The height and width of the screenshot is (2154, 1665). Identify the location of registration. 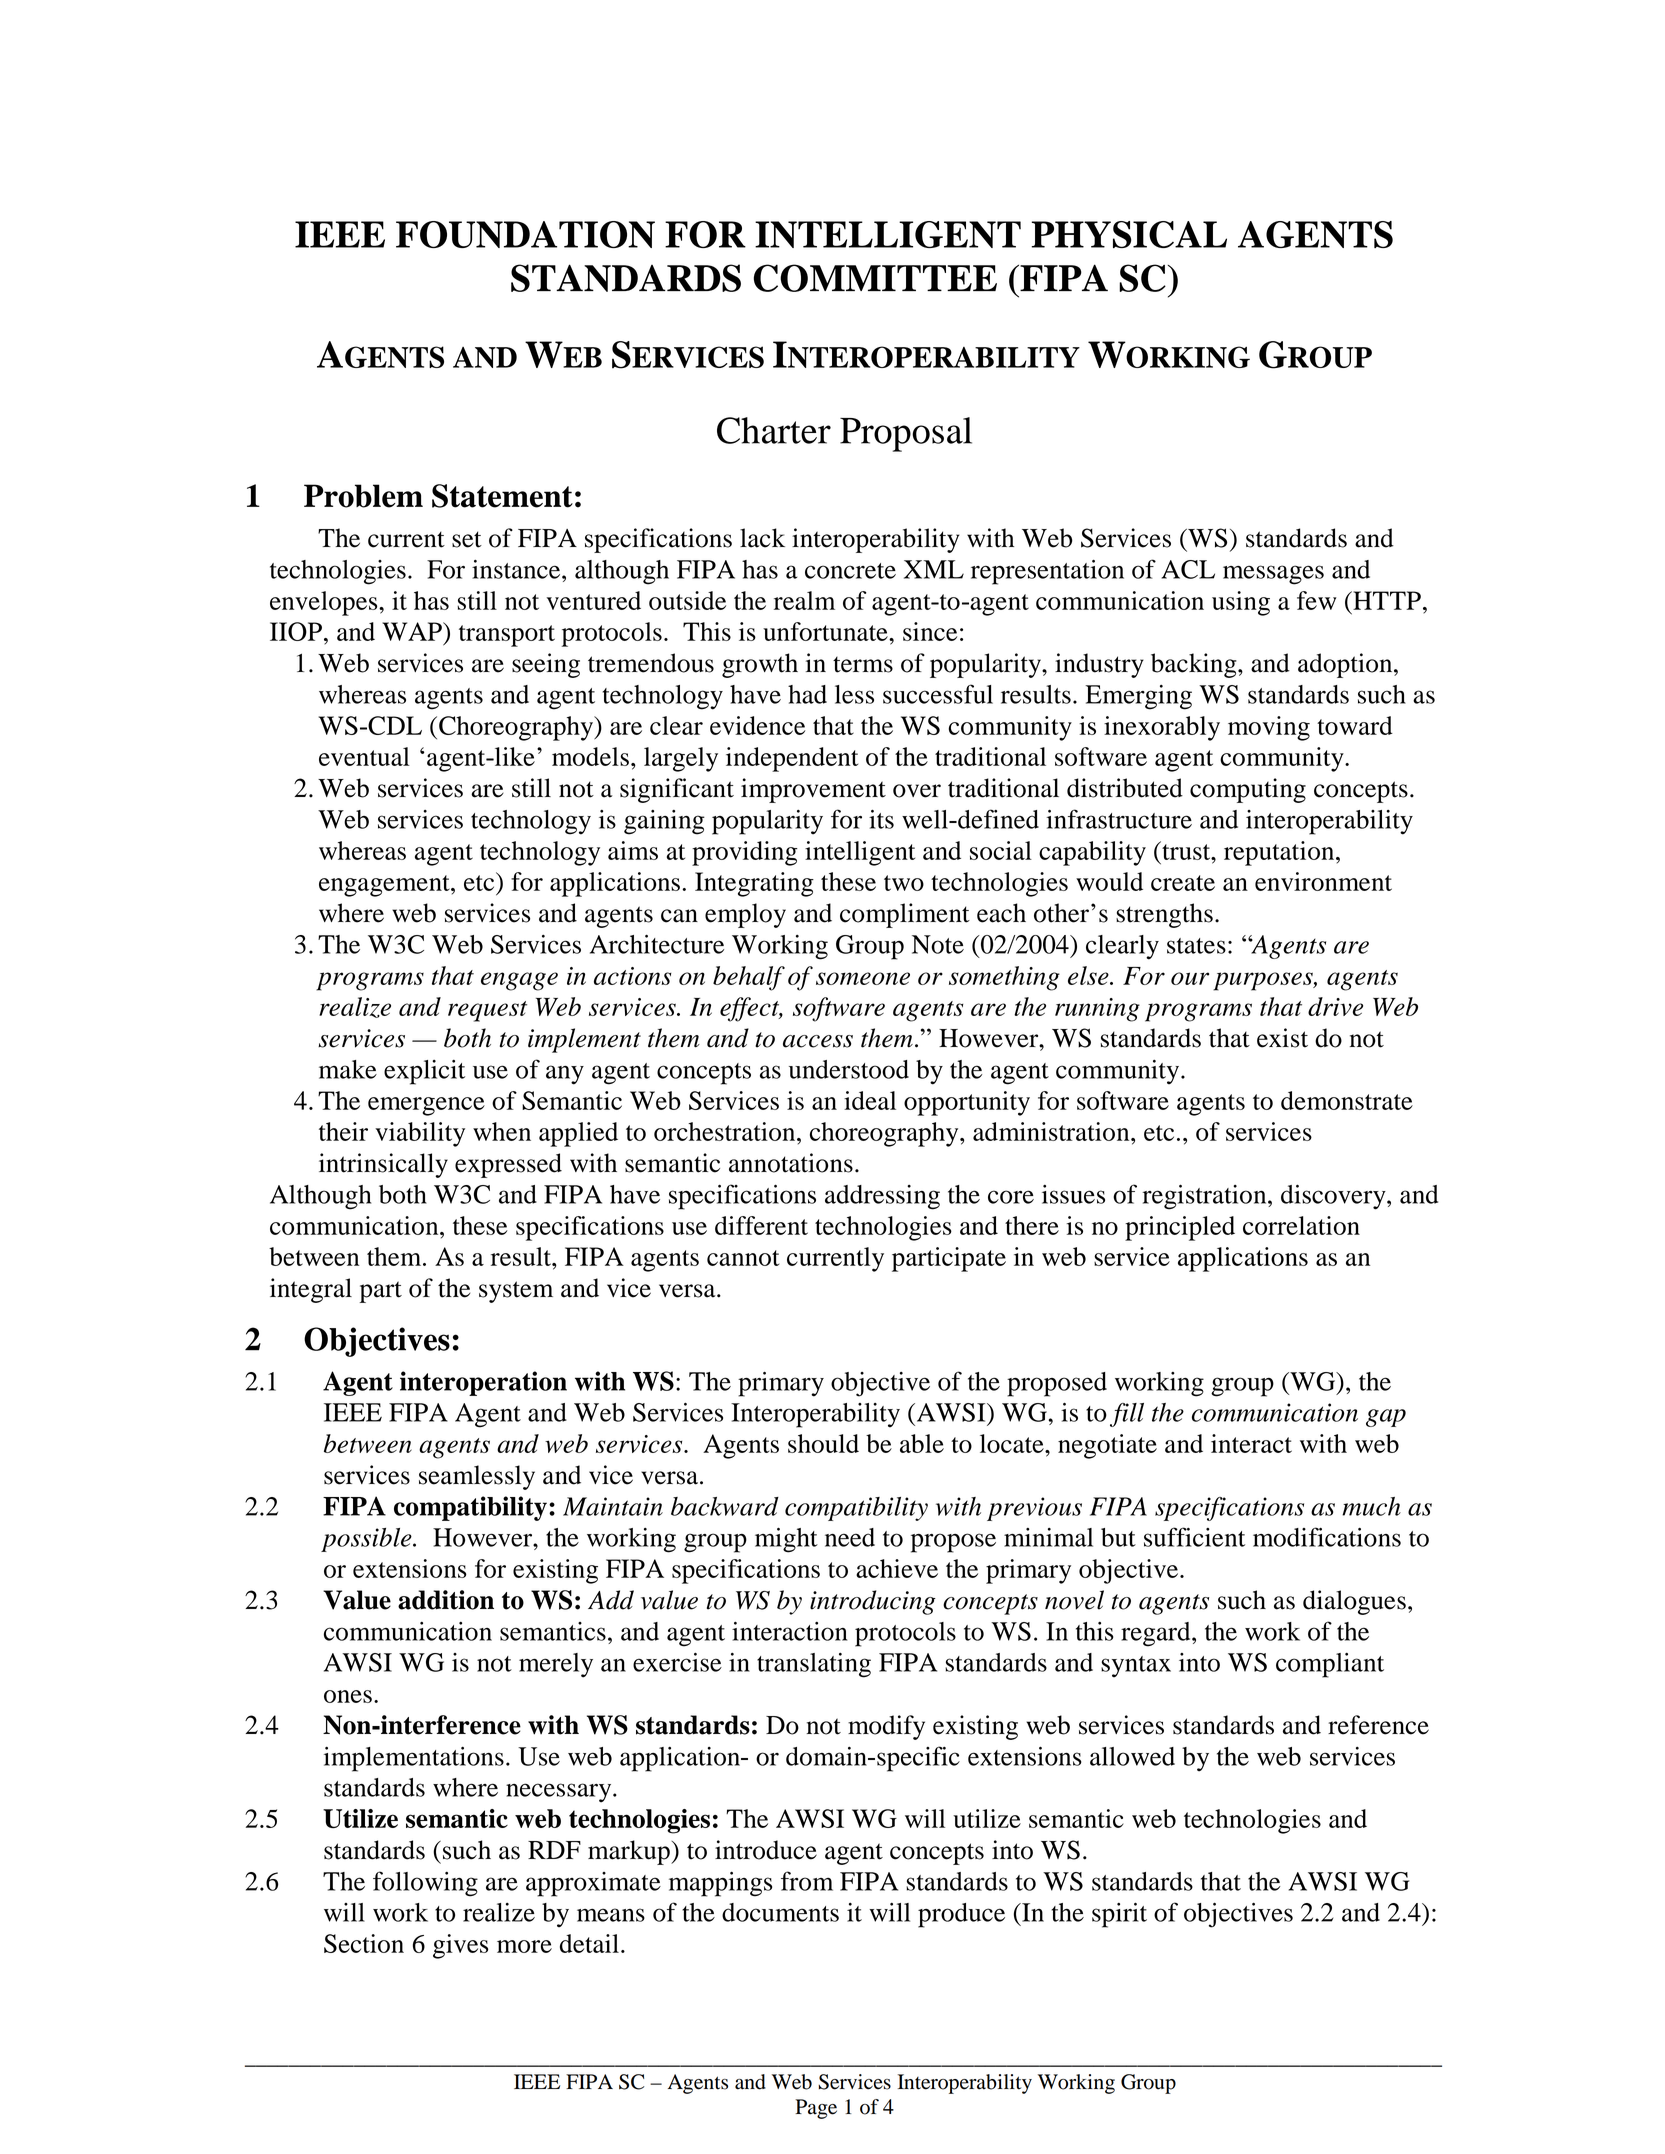
(1205, 1197).
